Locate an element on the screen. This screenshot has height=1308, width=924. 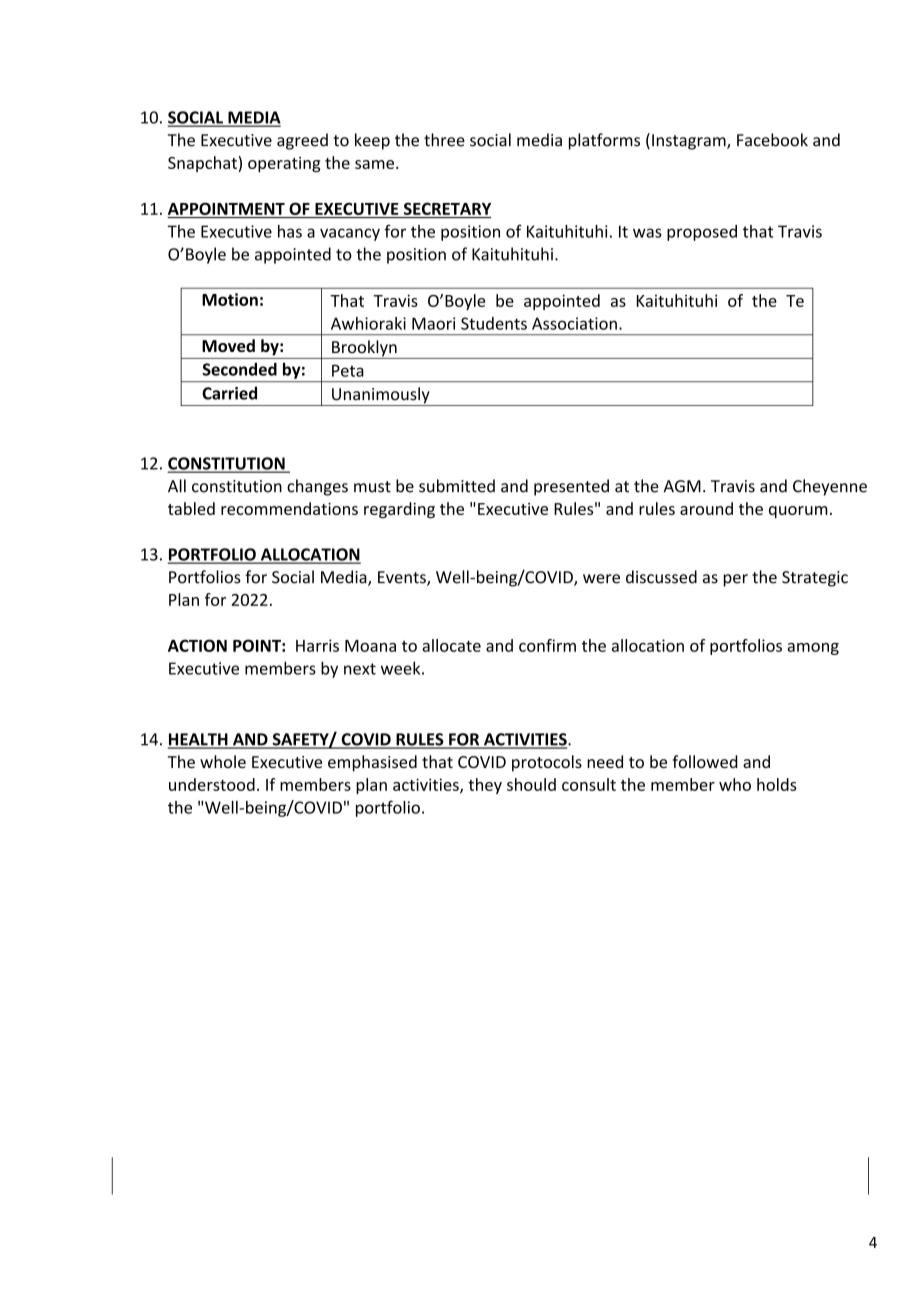
whole is located at coordinates (223, 761).
